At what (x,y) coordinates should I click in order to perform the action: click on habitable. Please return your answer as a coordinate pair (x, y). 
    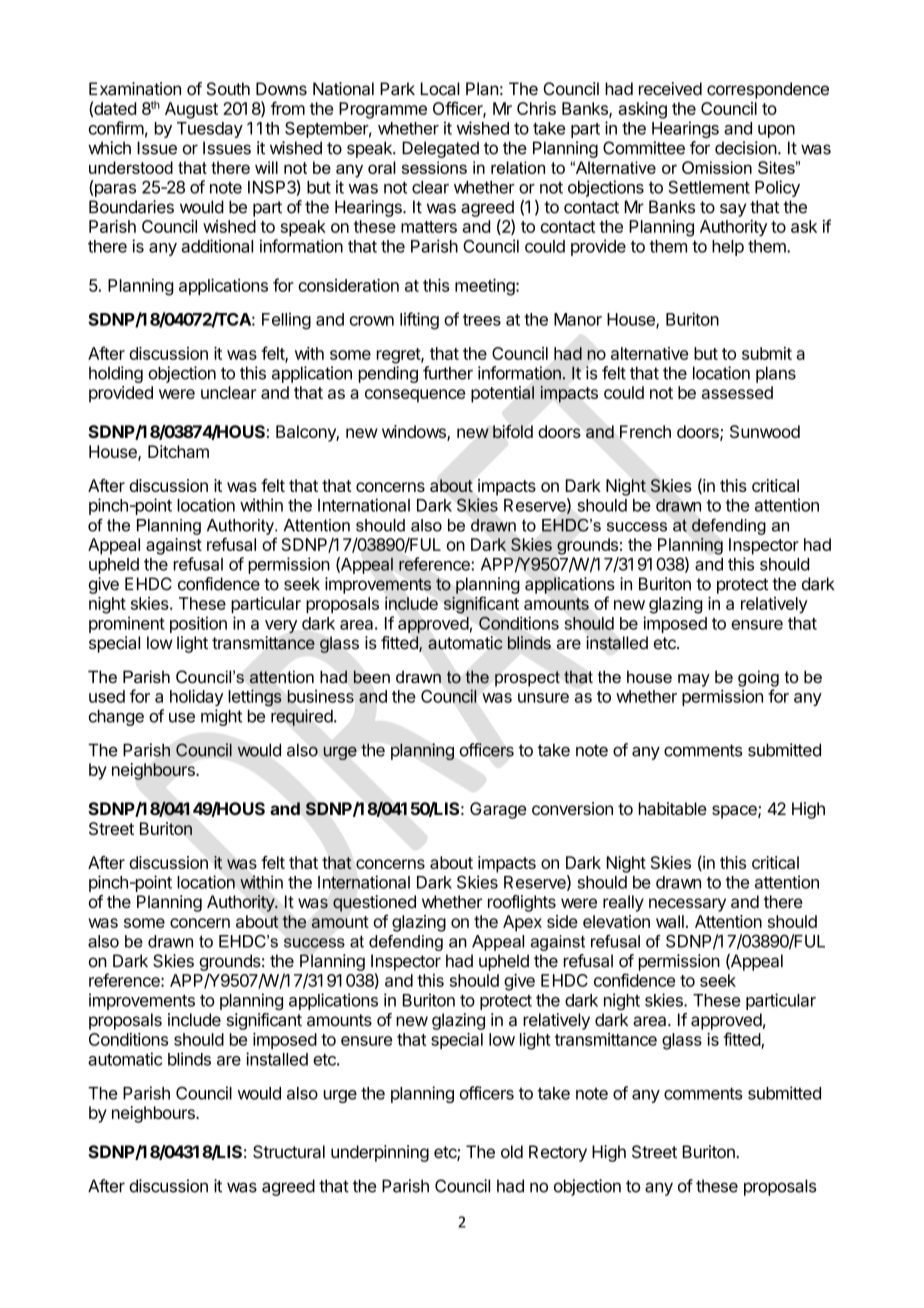
    Looking at the image, I should click on (673, 809).
